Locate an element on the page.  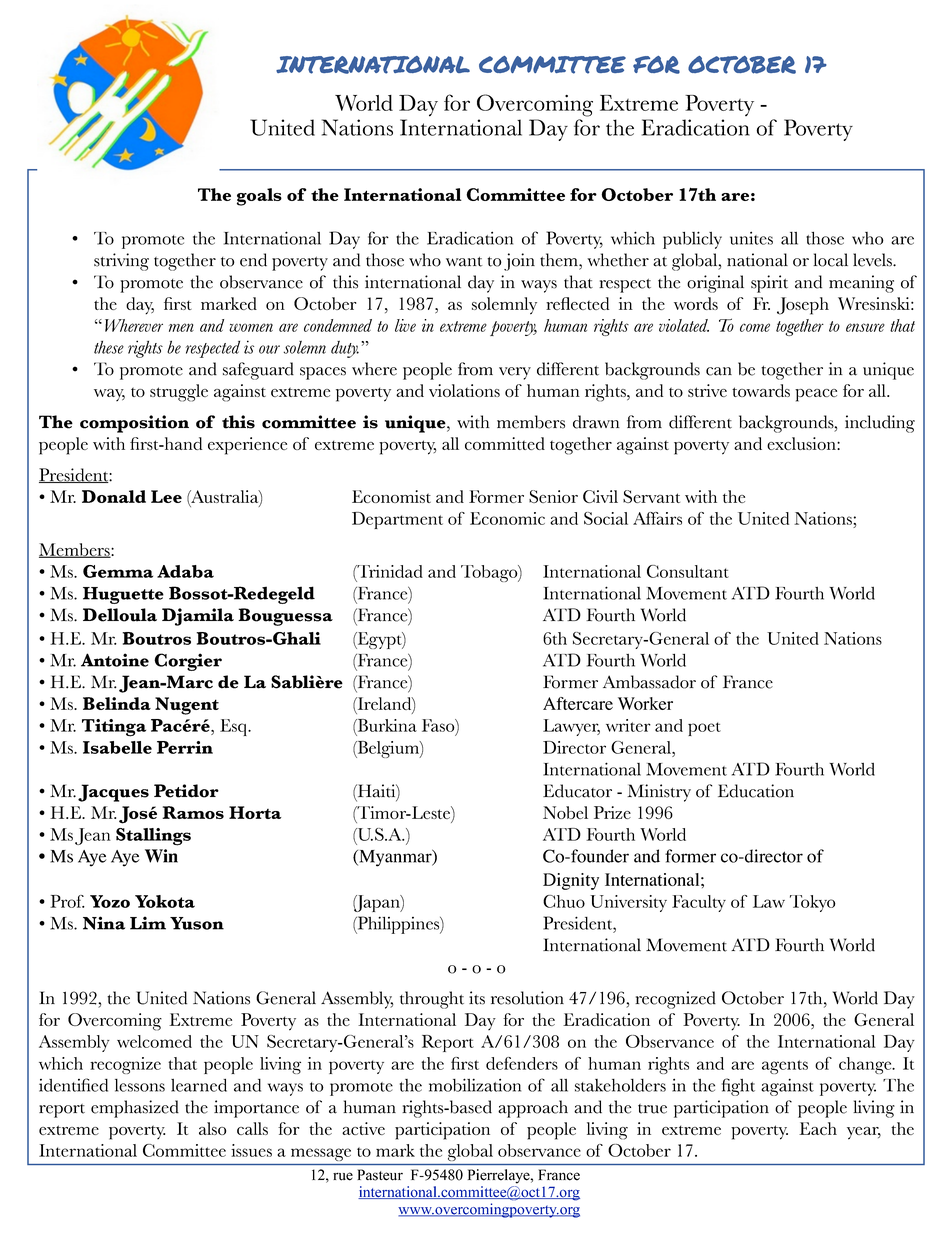
want is located at coordinates (464, 262).
